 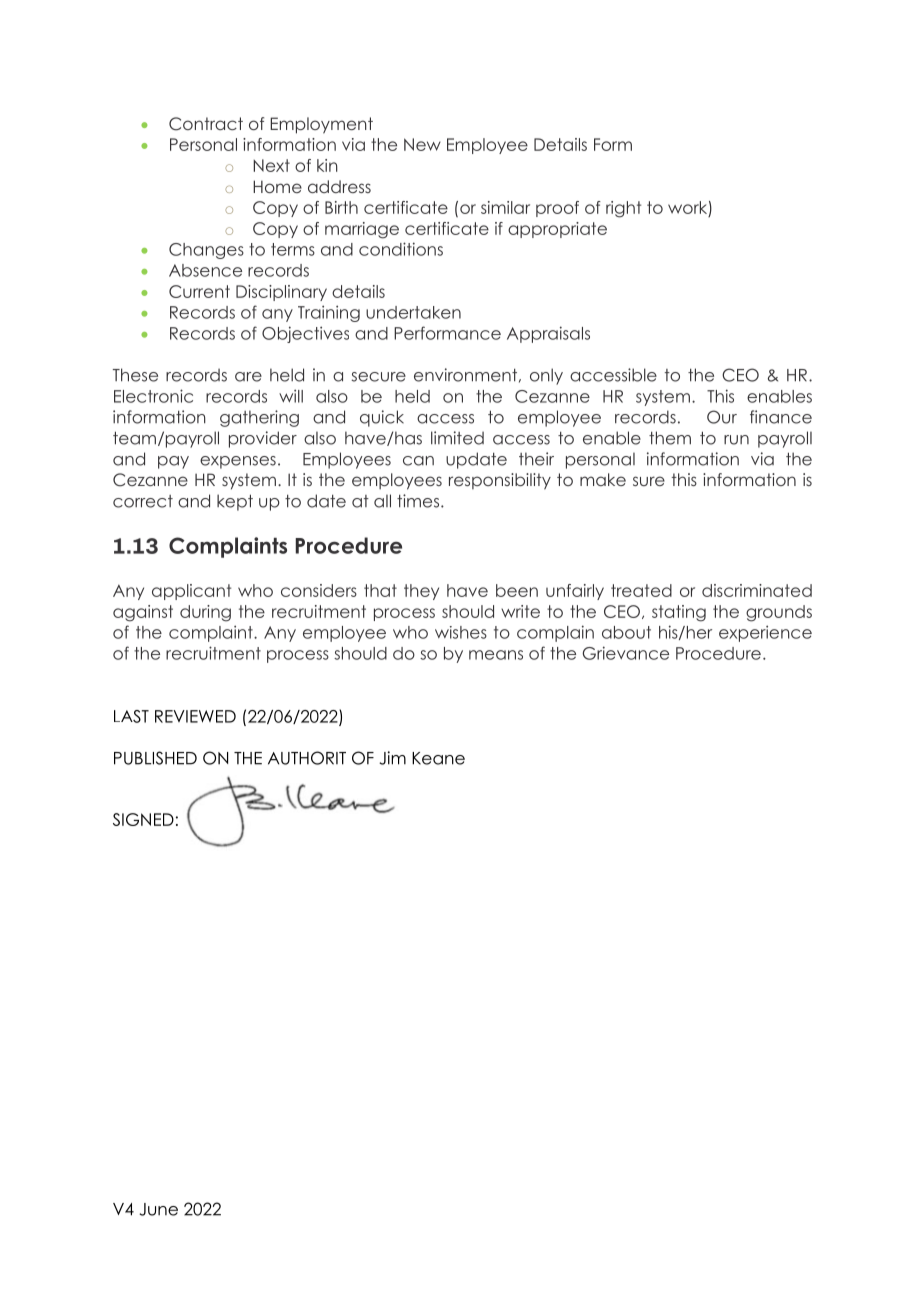 I want to click on stating, so click(x=679, y=613).
